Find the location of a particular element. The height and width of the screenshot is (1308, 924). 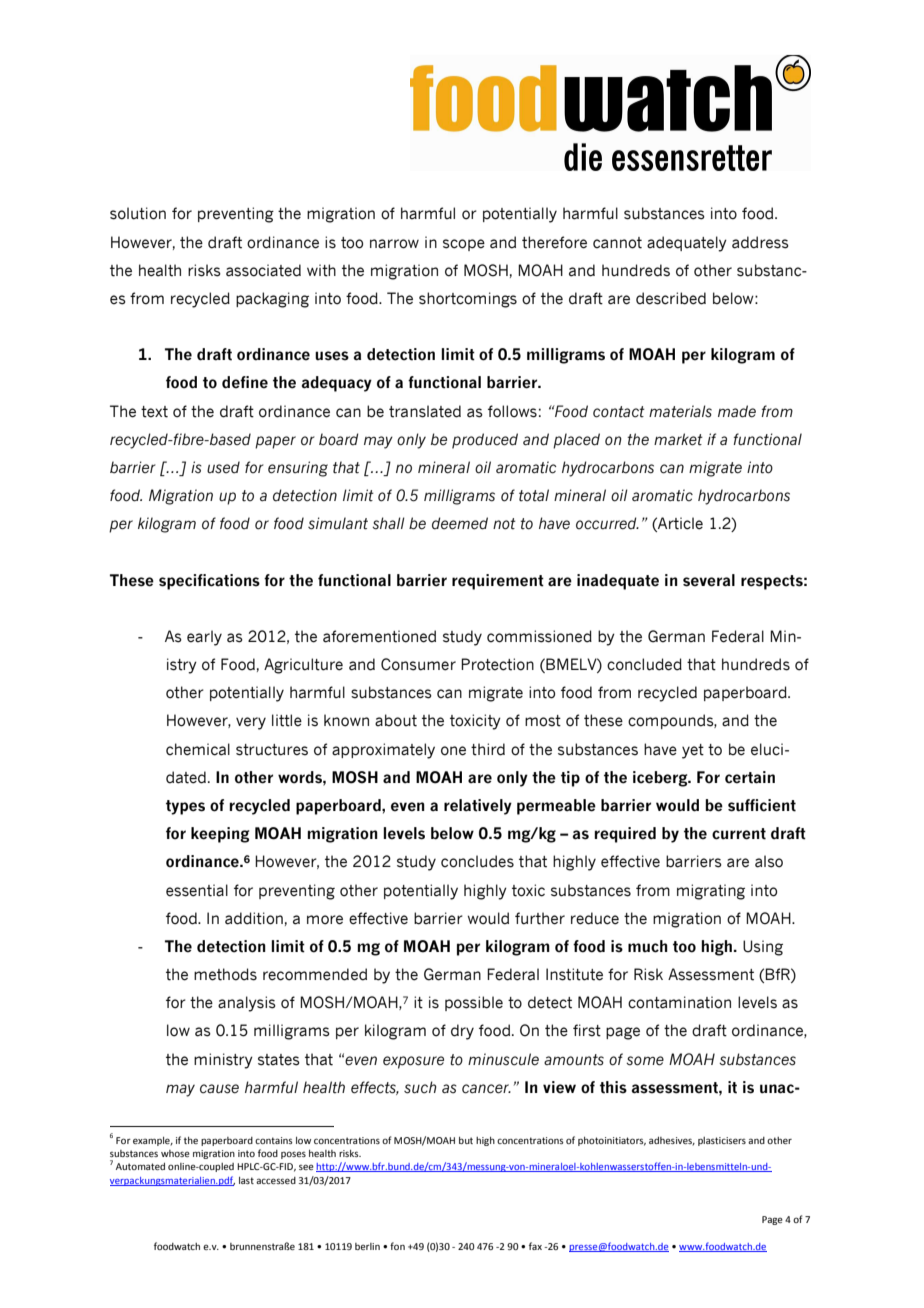

deemed is located at coordinates (460, 523).
